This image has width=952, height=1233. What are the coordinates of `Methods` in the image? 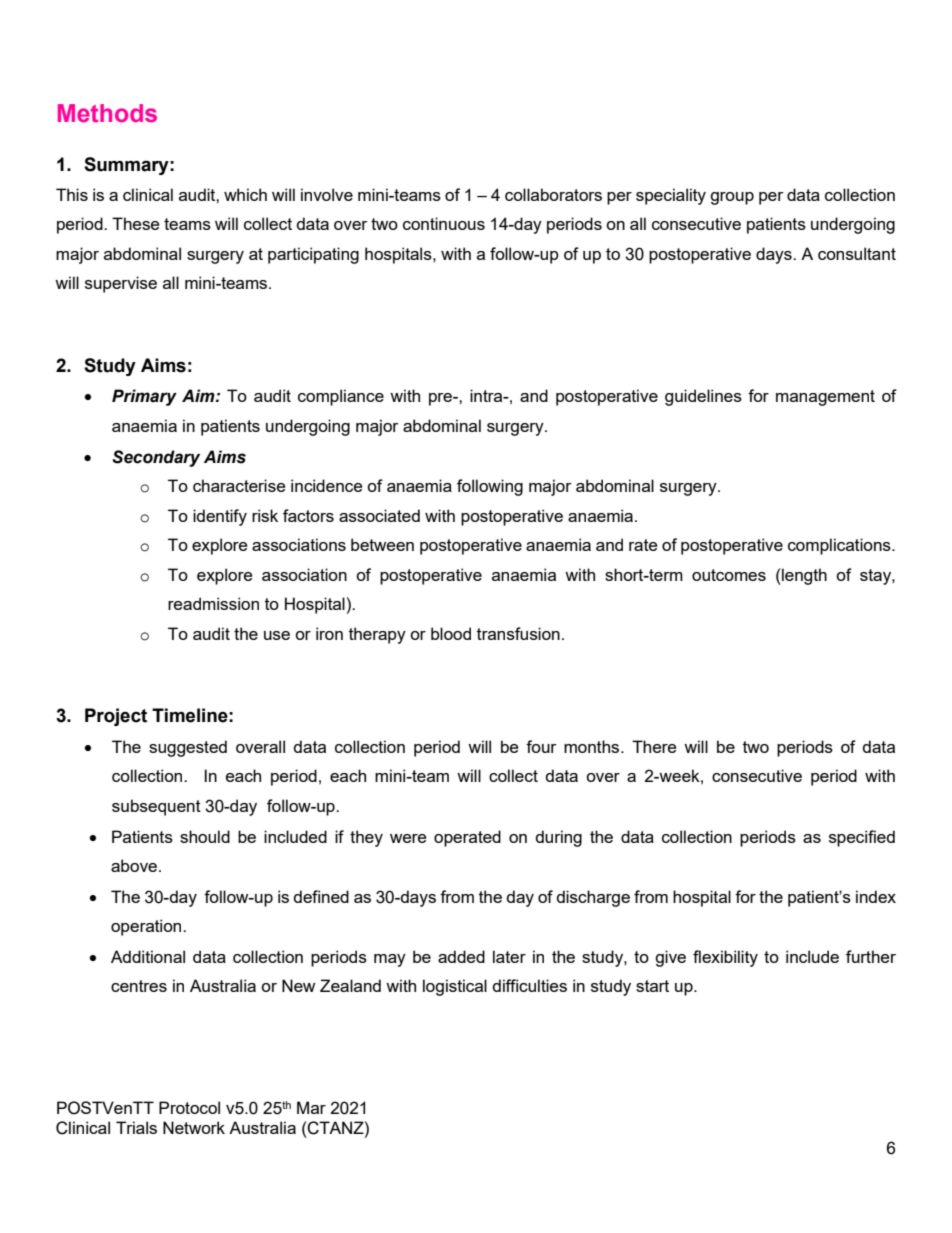 It's located at (107, 113).
